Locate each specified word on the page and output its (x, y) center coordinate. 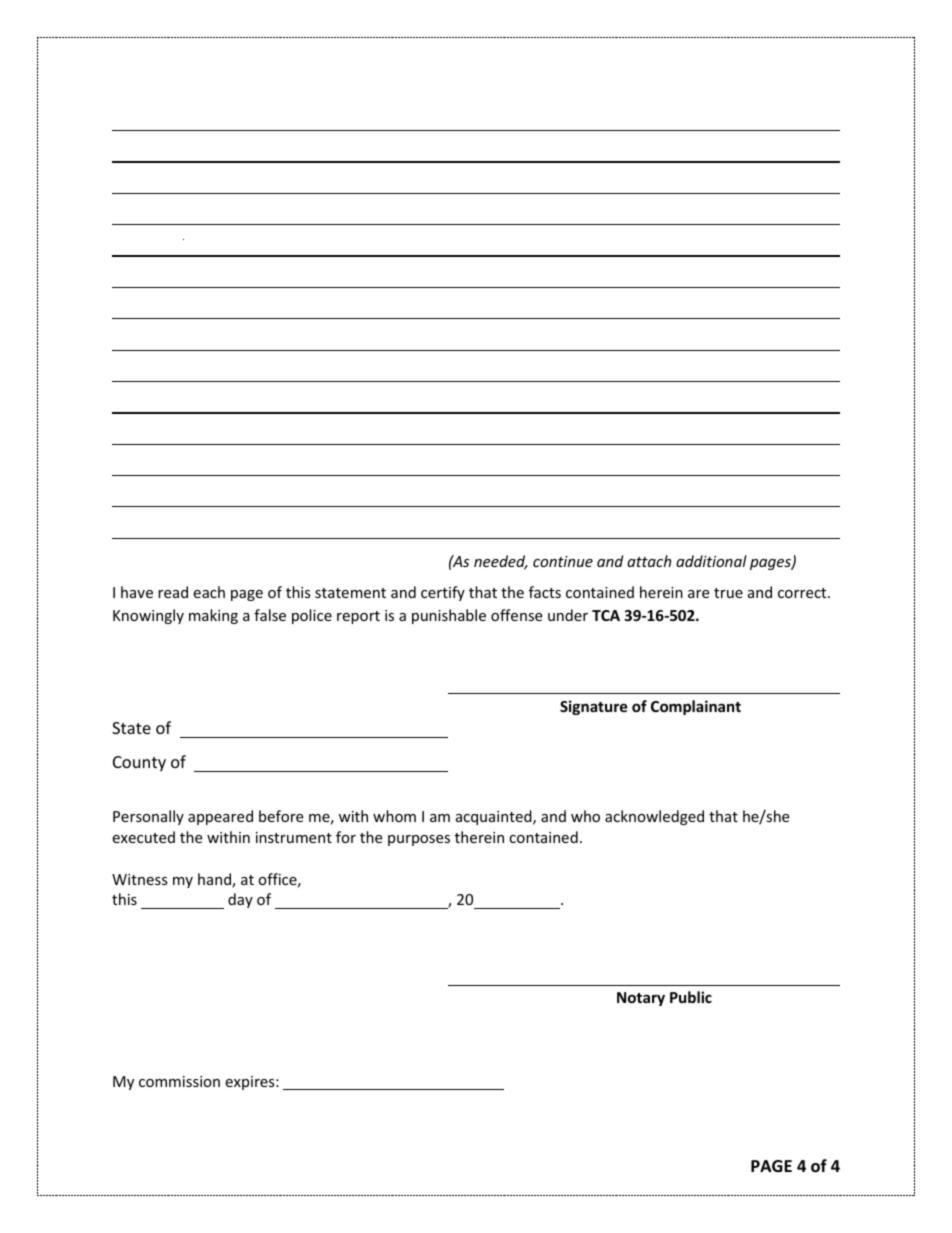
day (240, 900)
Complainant (696, 707)
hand (215, 880)
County (139, 764)
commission (179, 1081)
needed (501, 562)
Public (691, 997)
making (213, 616)
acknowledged (654, 817)
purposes (419, 840)
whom (394, 816)
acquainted (495, 817)
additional (711, 561)
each (209, 592)
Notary (641, 999)
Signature (594, 707)
